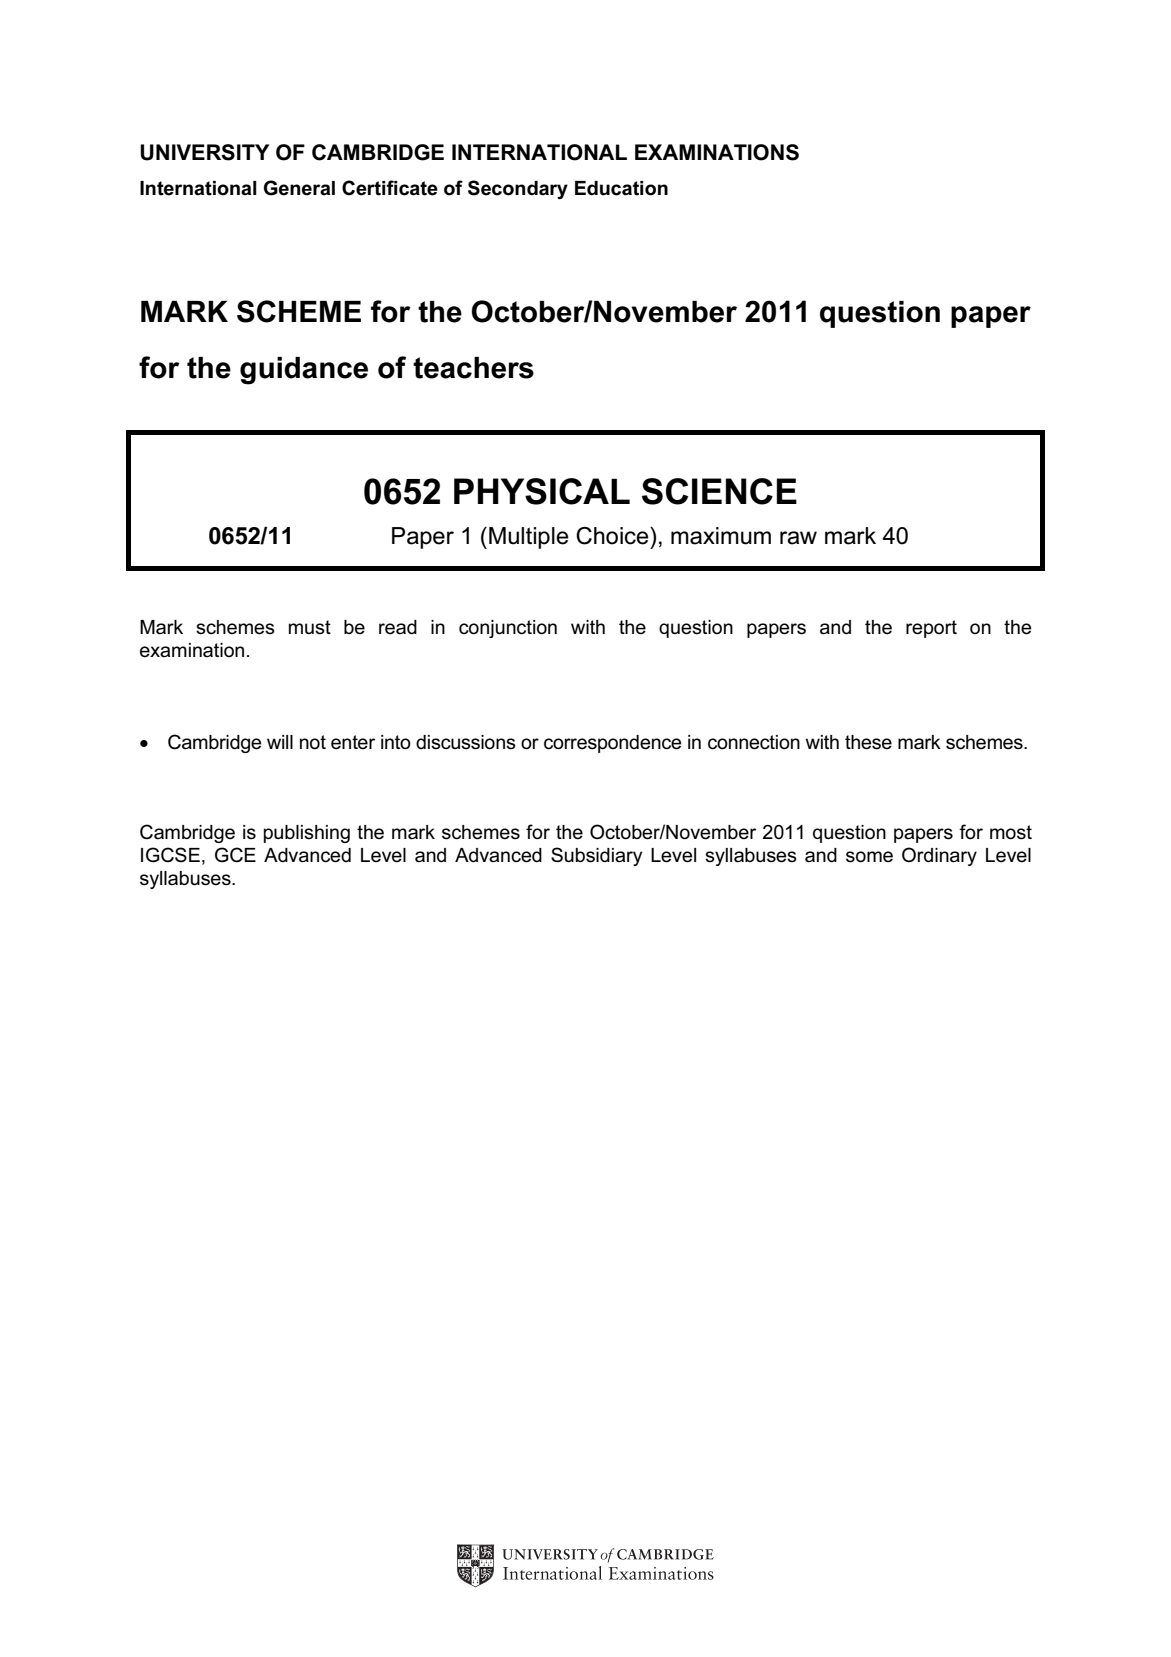 The image size is (1171, 1657). Describe the element at coordinates (542, 491) in the screenshot. I see `PHYSICAL` at that location.
